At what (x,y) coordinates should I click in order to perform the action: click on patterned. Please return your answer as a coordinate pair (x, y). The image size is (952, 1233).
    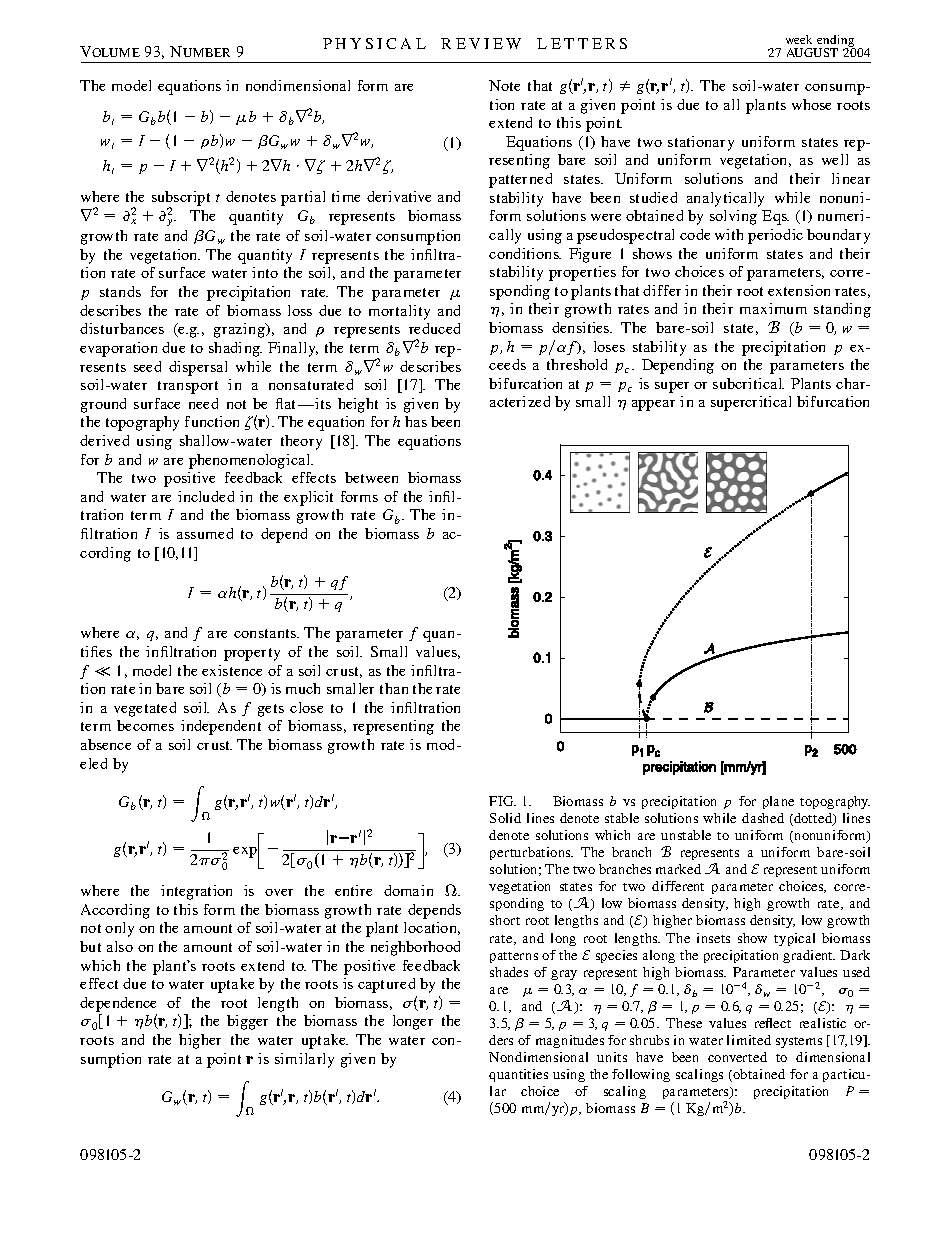
    Looking at the image, I should click on (520, 180).
